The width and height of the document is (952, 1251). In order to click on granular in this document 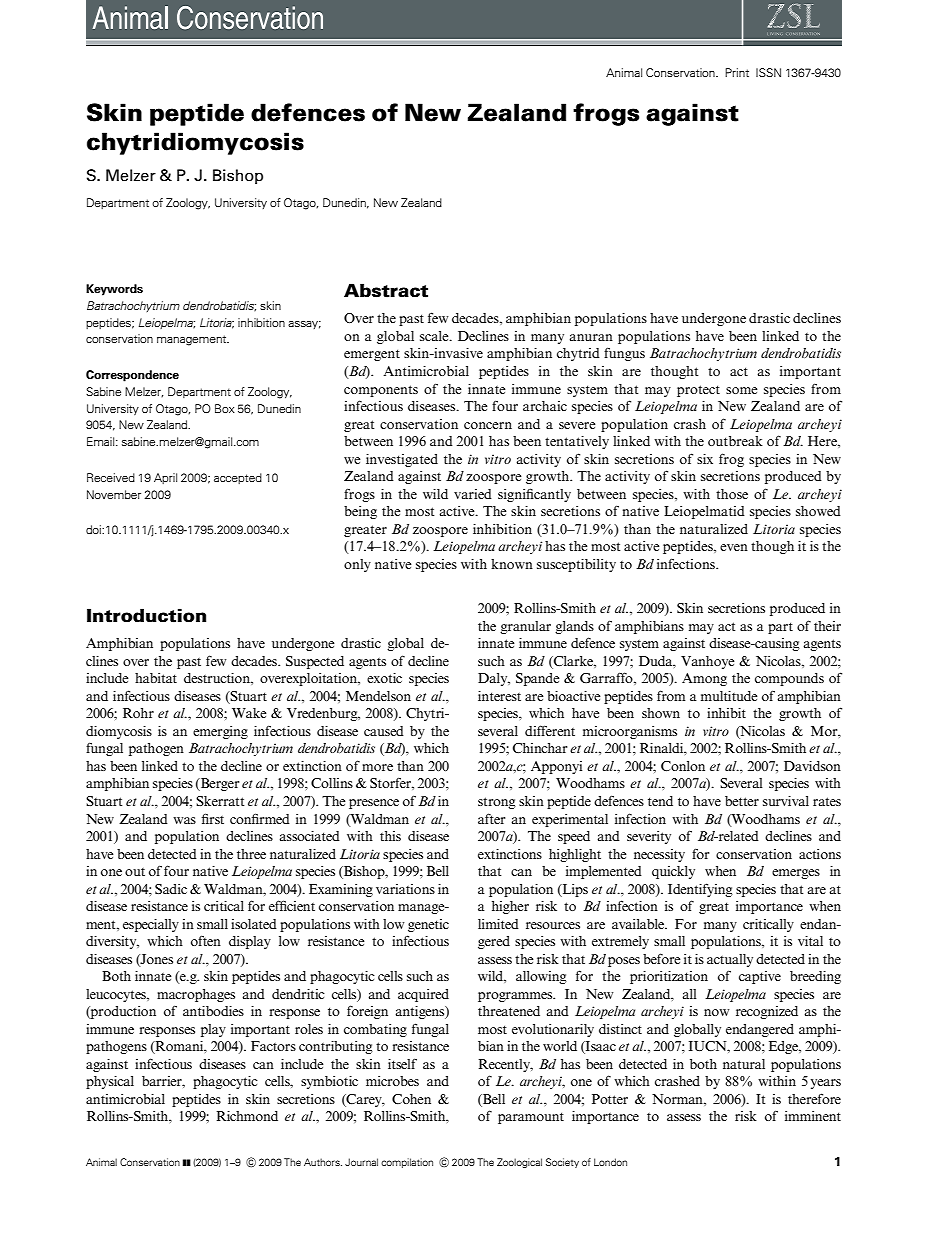, I will do `click(525, 627)`.
